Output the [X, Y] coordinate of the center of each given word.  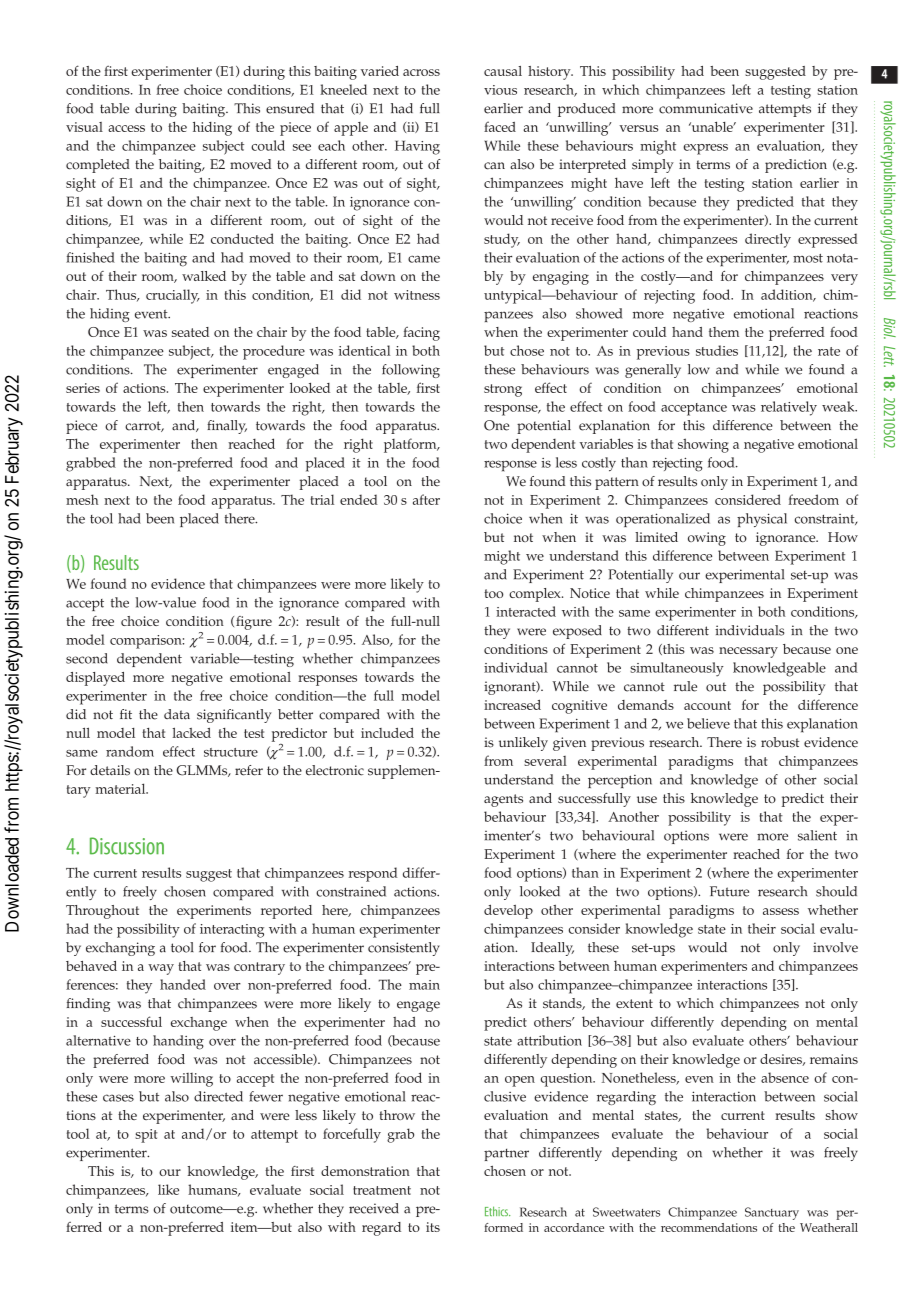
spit [146, 1136]
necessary [748, 652]
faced [500, 126]
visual [84, 127]
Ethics [497, 1211]
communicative [706, 108]
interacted [526, 611]
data [177, 714]
